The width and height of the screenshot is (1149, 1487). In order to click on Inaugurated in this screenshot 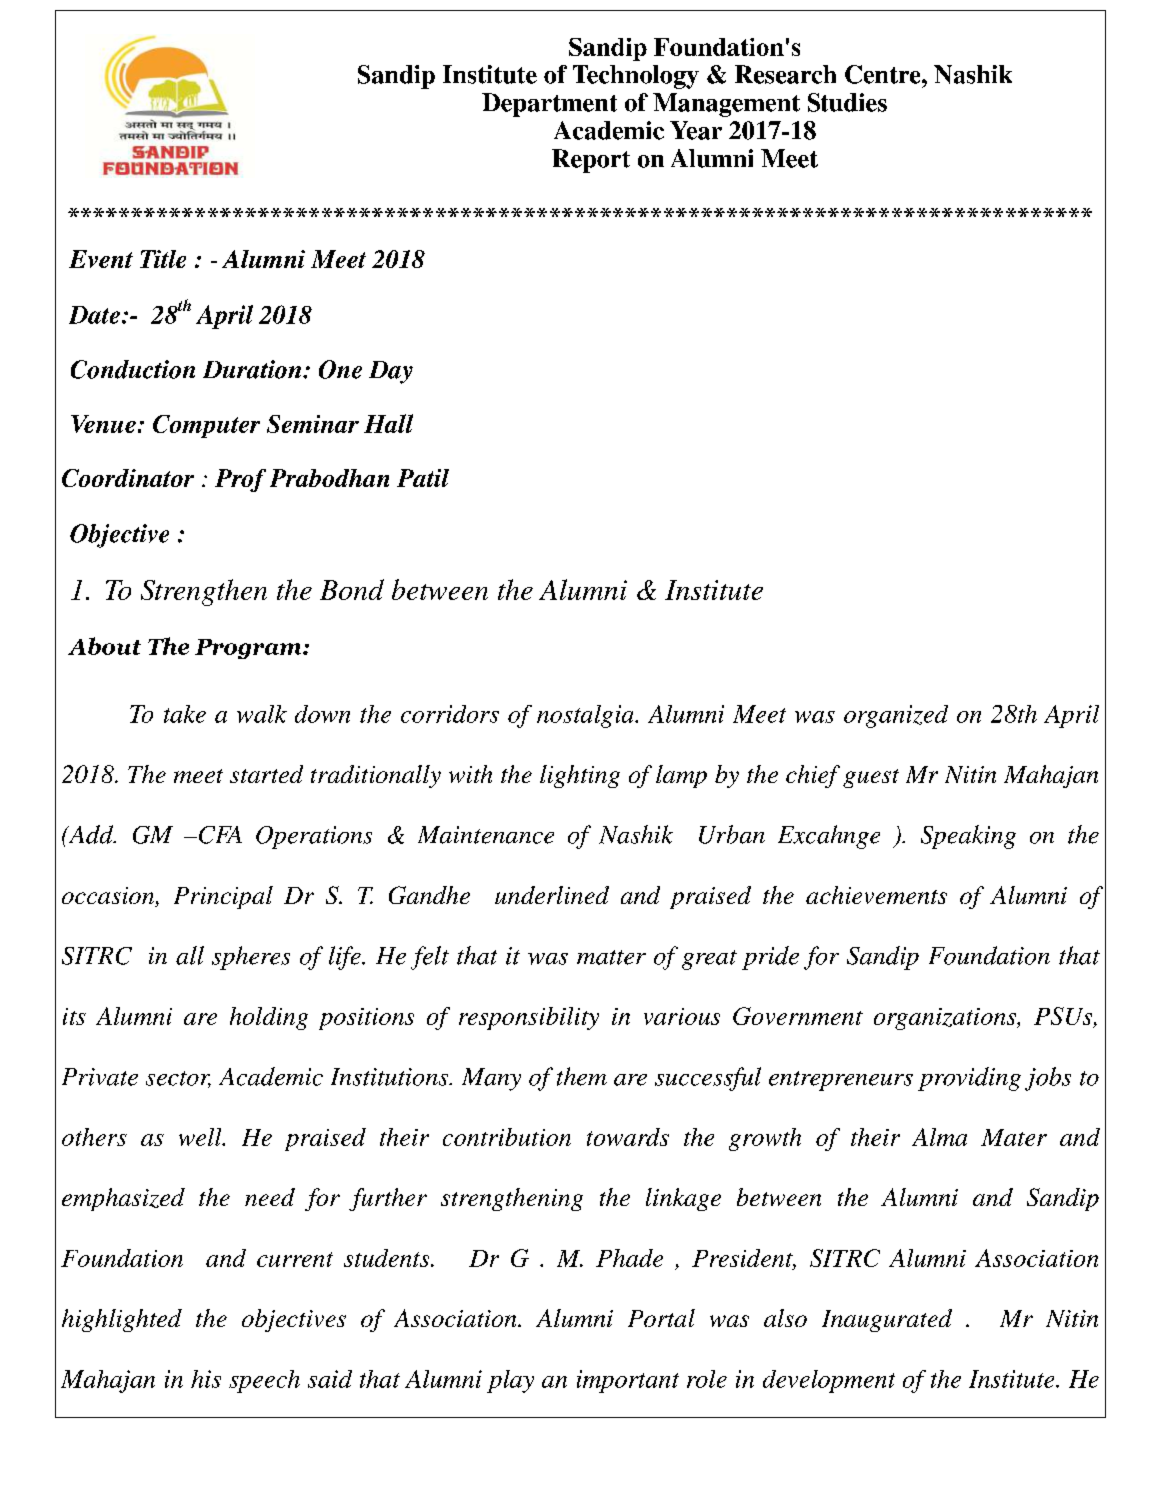, I will do `click(887, 1320)`.
